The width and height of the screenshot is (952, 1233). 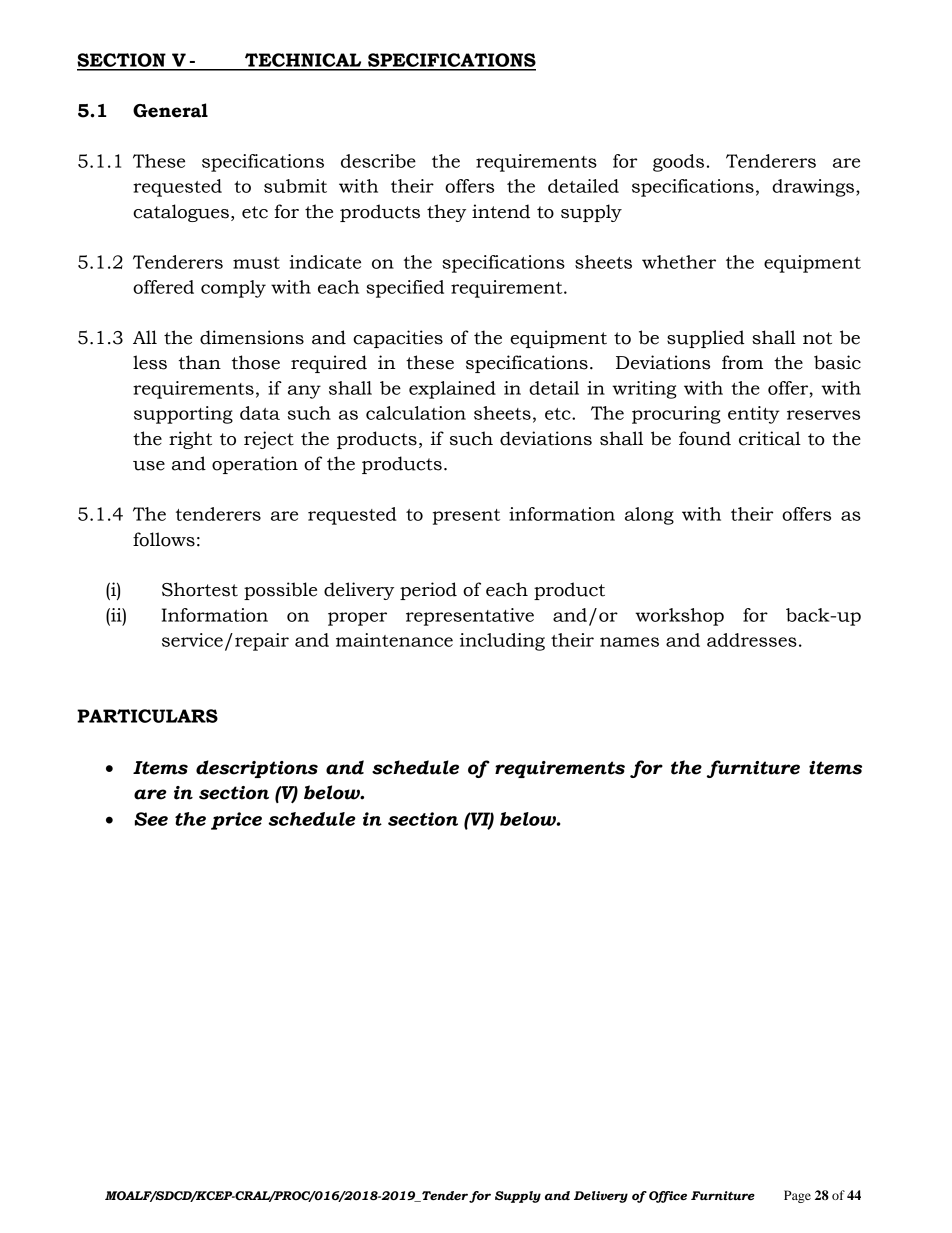 What do you see at coordinates (678, 163) in the screenshot?
I see `goods` at bounding box center [678, 163].
